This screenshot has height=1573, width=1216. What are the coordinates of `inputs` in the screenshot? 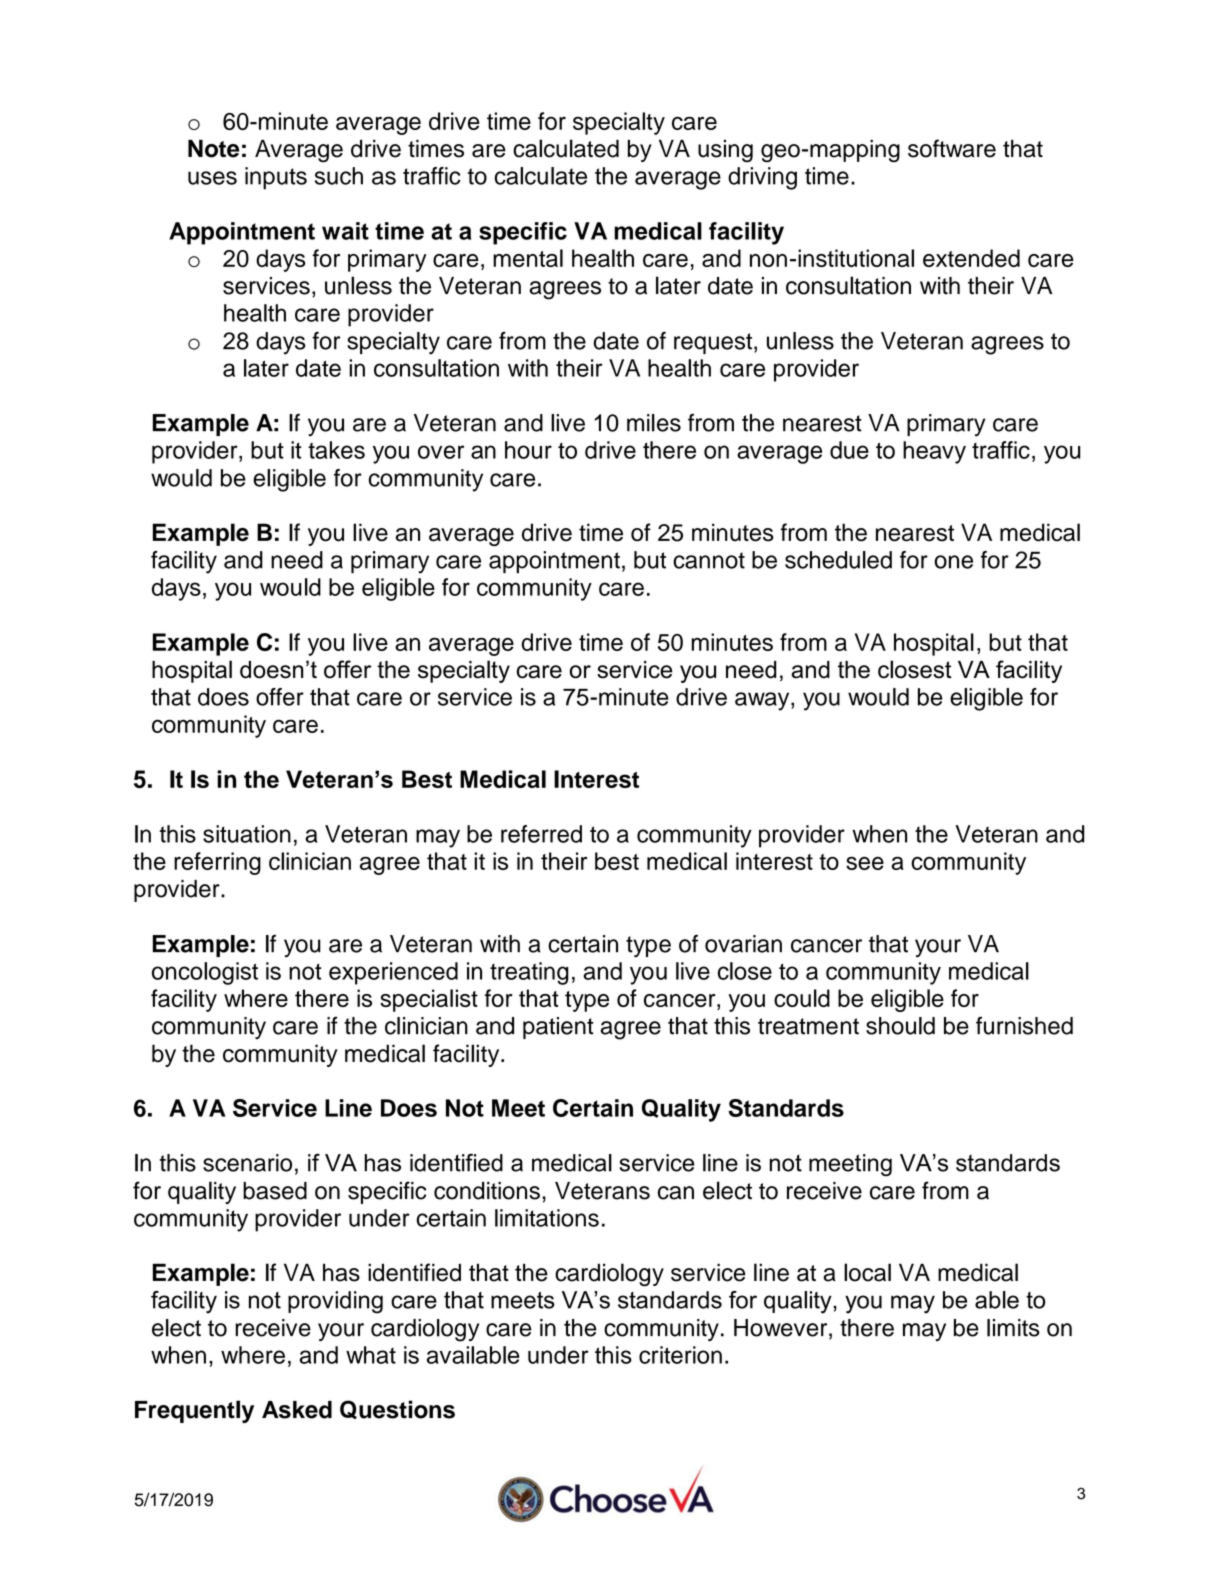 It's located at (276, 178).
